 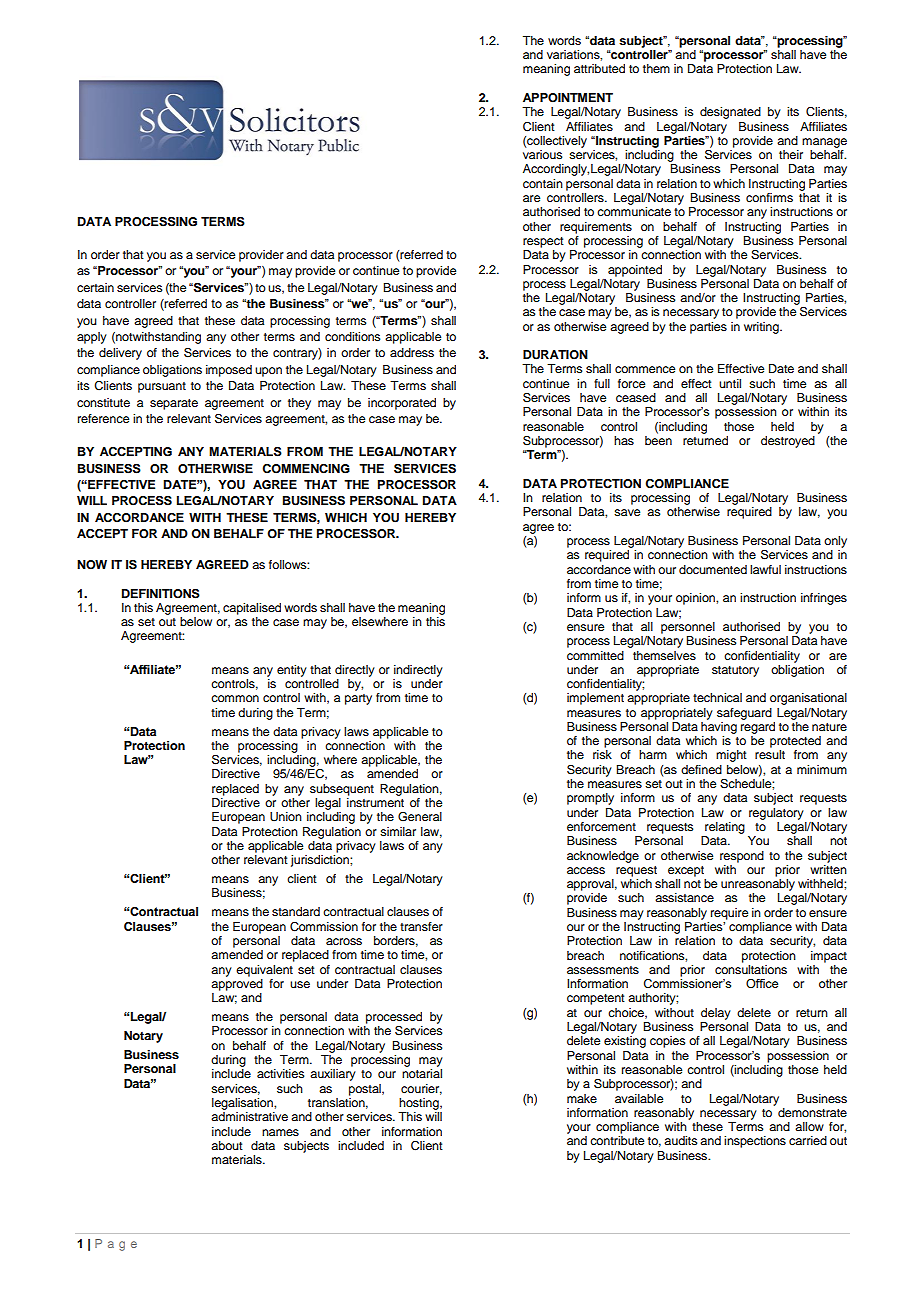 I want to click on Union, so click(x=286, y=817).
